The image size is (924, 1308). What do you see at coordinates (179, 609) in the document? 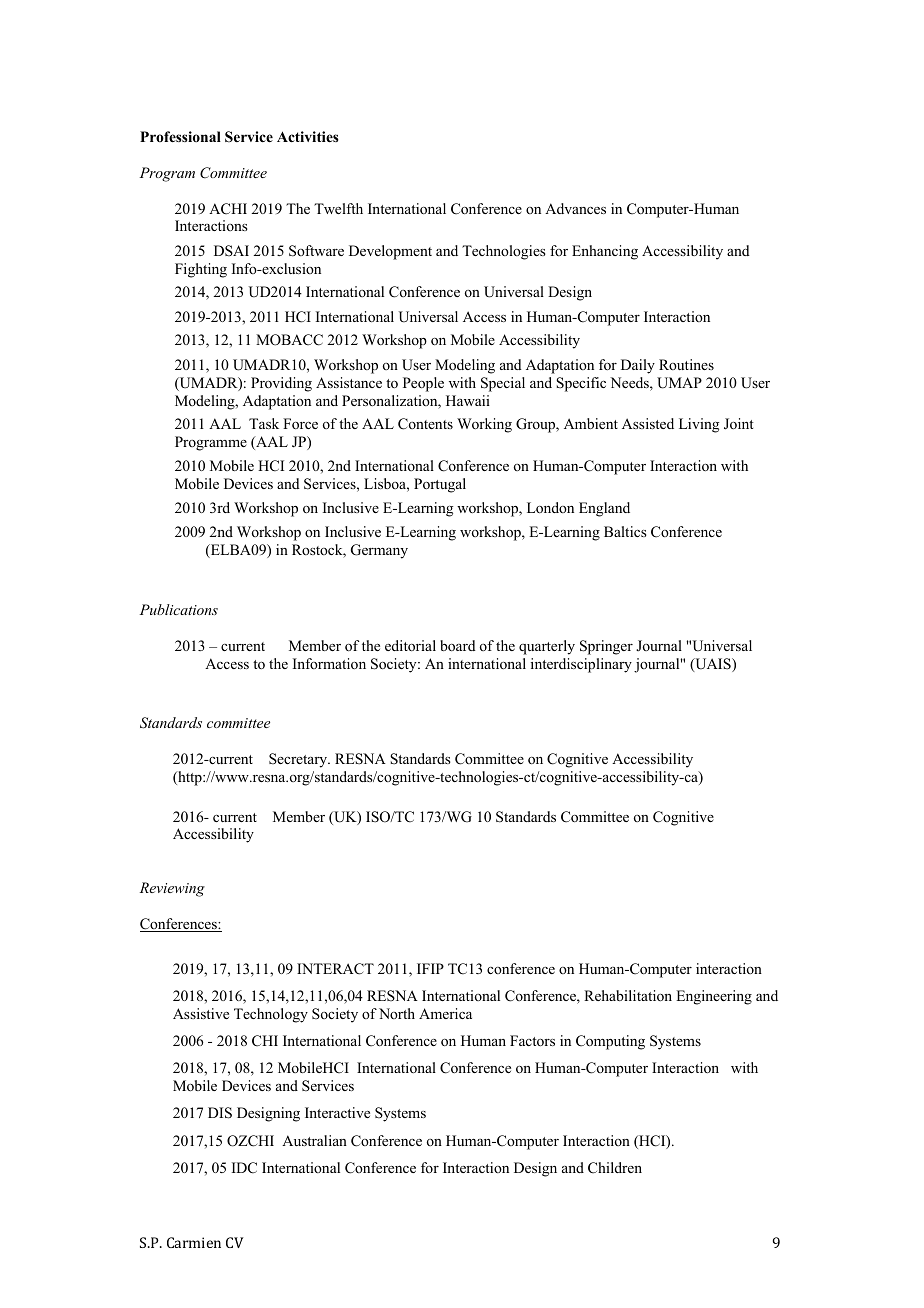
I see `Publications` at bounding box center [179, 609].
